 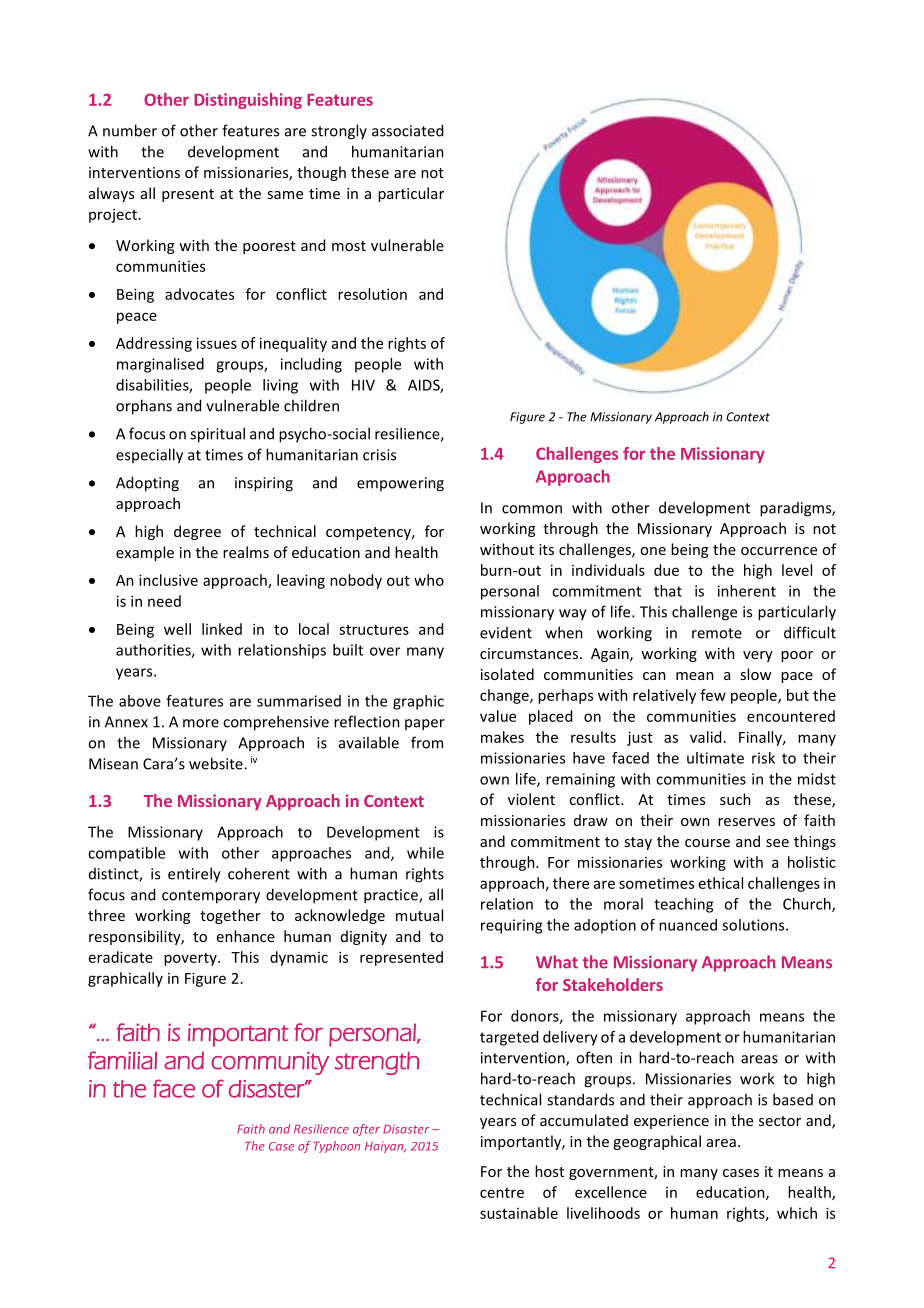 What do you see at coordinates (217, 343) in the screenshot?
I see `issues` at bounding box center [217, 343].
